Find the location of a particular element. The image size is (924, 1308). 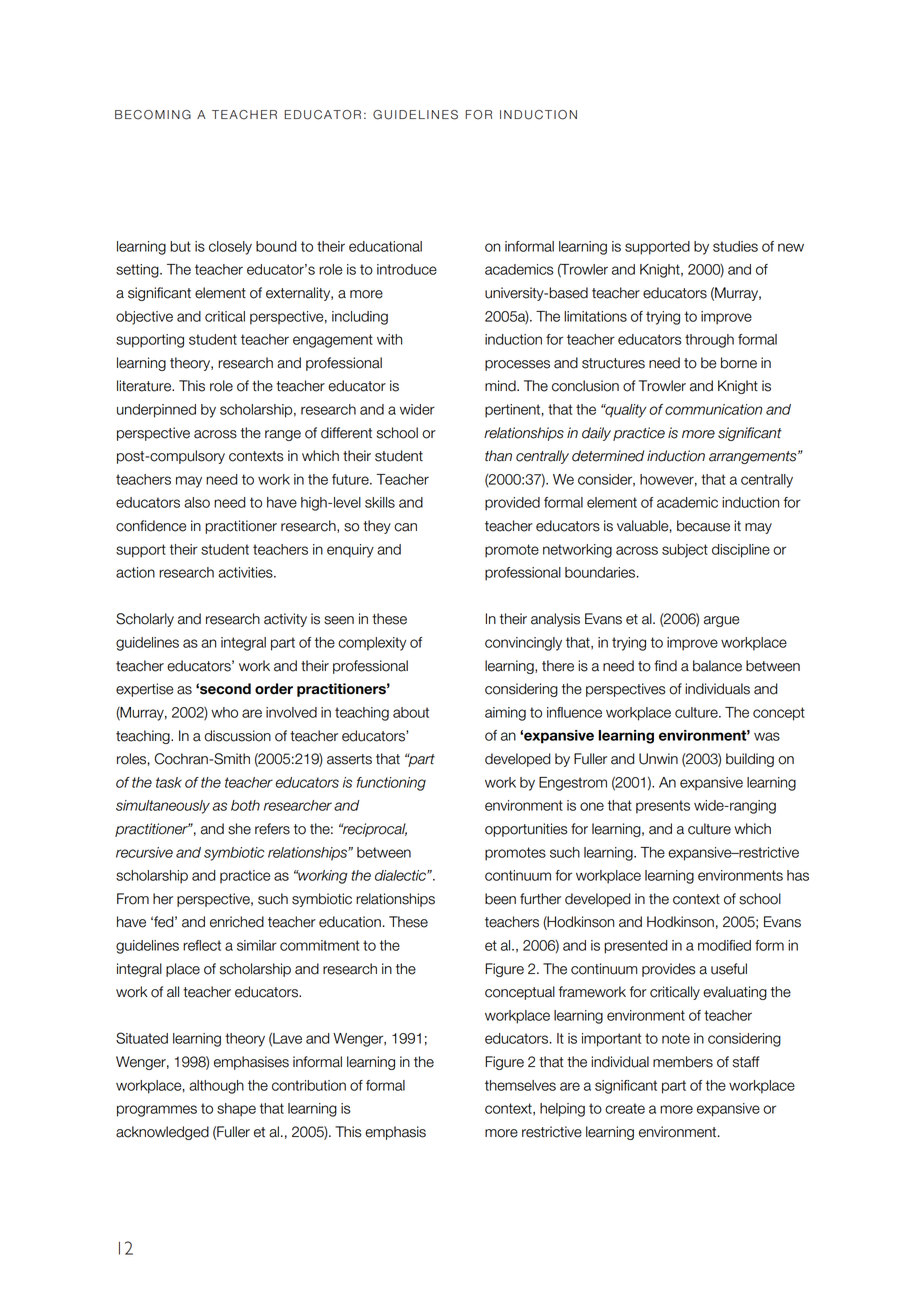

themselves is located at coordinates (520, 1085).
